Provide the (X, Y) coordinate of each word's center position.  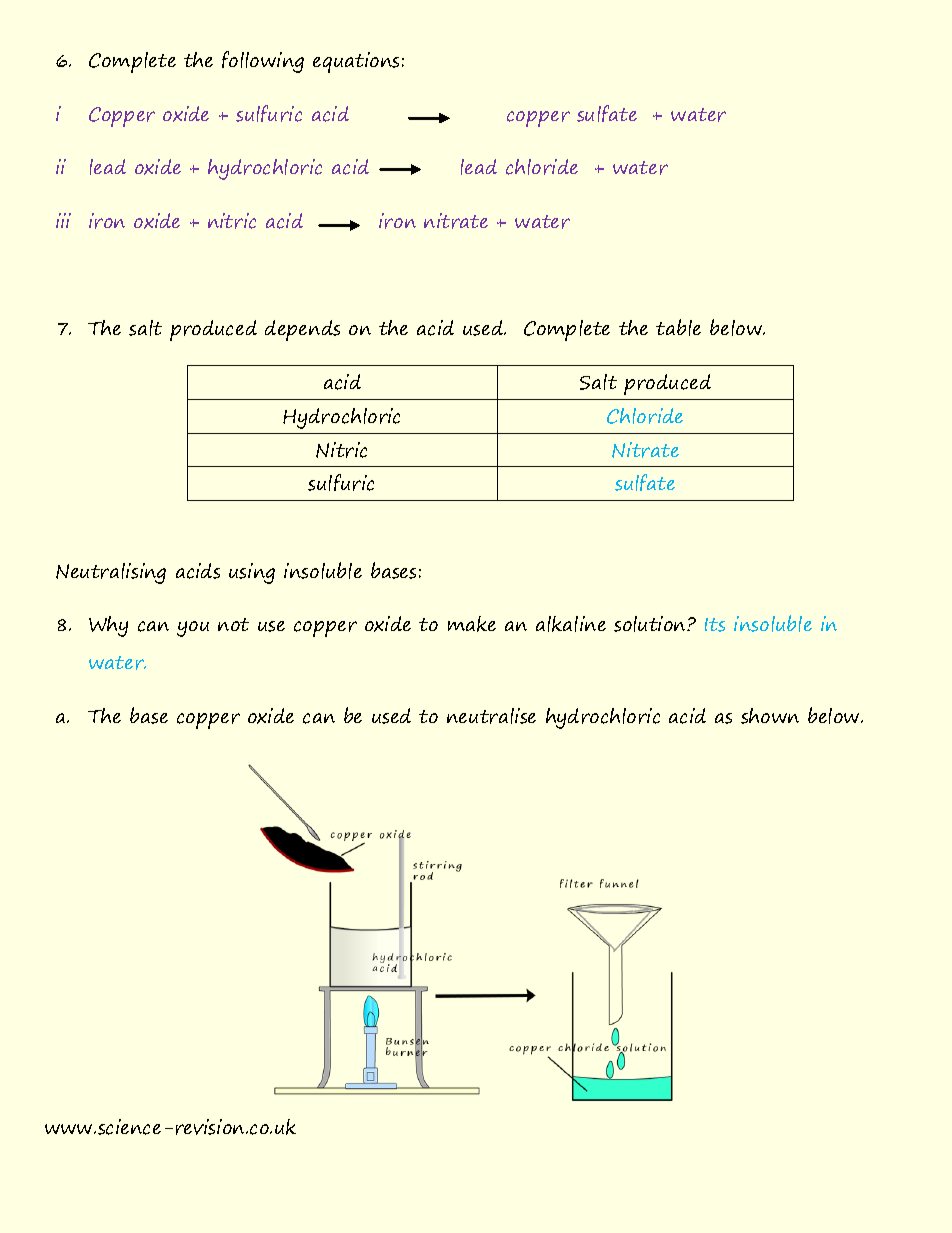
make (472, 624)
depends (302, 330)
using (252, 573)
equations (356, 62)
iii (63, 220)
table (678, 327)
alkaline (571, 624)
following (263, 62)
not (233, 624)
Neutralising (111, 573)
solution (651, 624)
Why (108, 626)
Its (715, 625)
